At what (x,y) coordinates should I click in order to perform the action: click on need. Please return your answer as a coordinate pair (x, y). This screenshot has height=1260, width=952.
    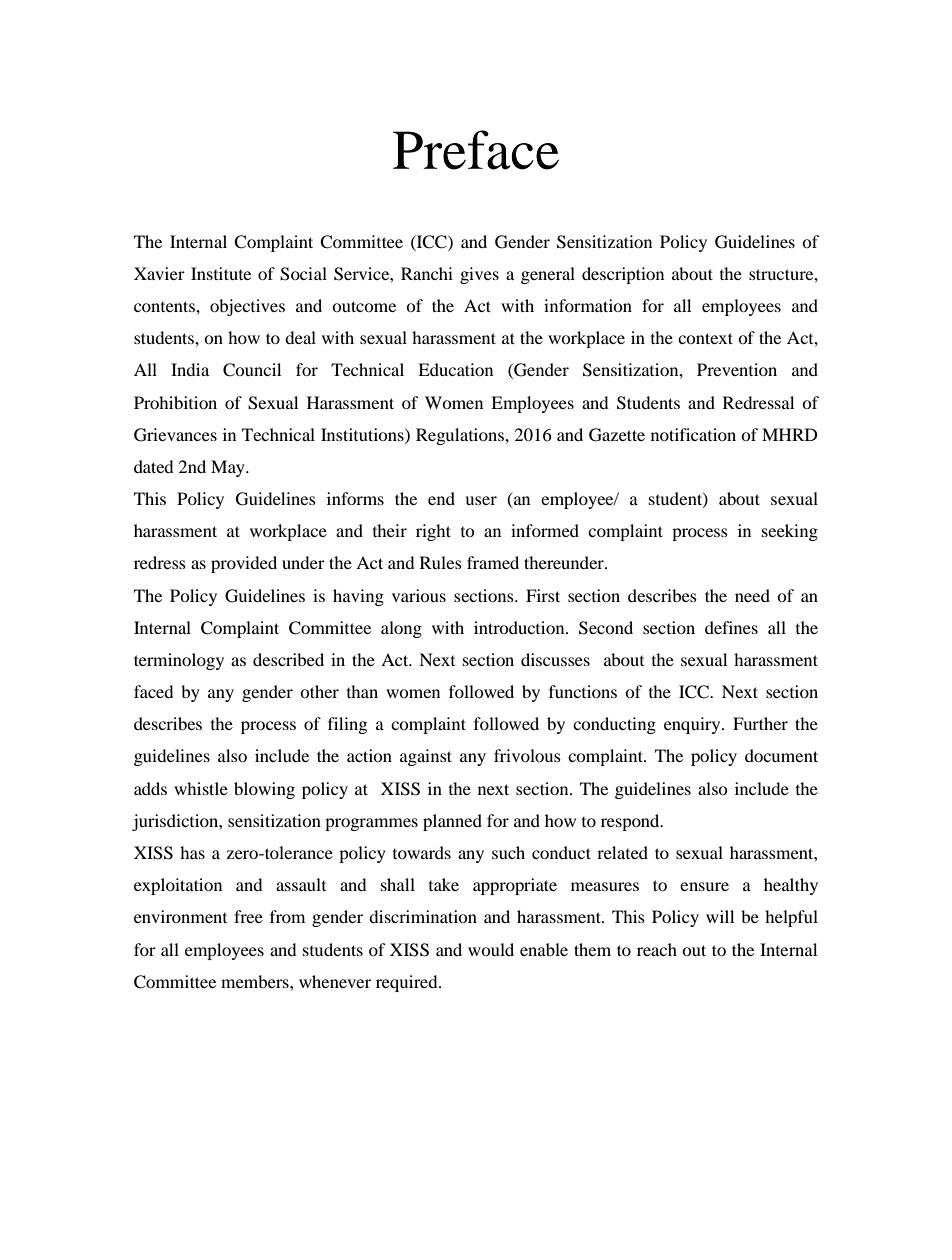
    Looking at the image, I should click on (752, 595).
